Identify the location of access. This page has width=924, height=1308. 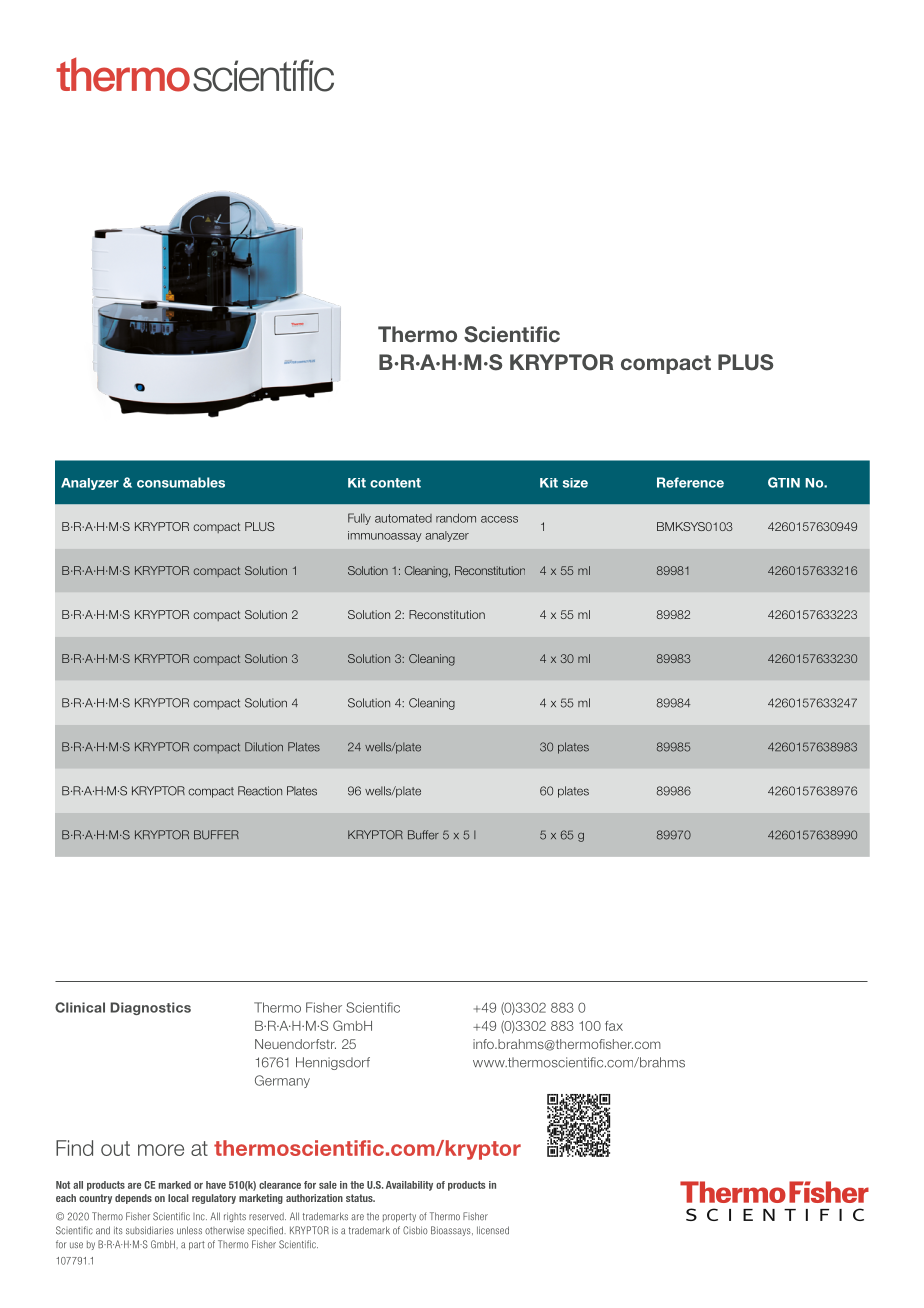
(499, 519).
